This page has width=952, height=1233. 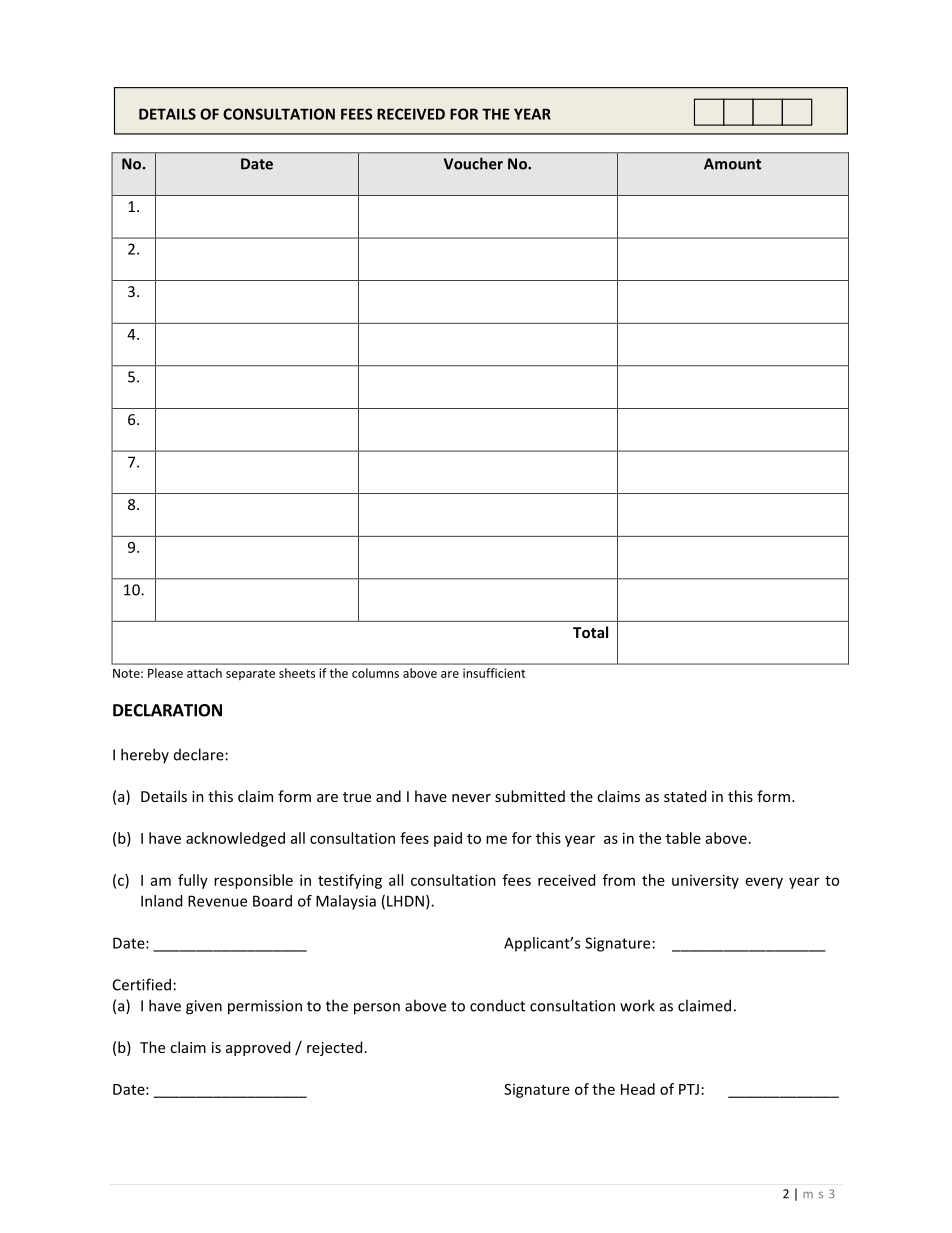 I want to click on approved, so click(x=258, y=1048).
